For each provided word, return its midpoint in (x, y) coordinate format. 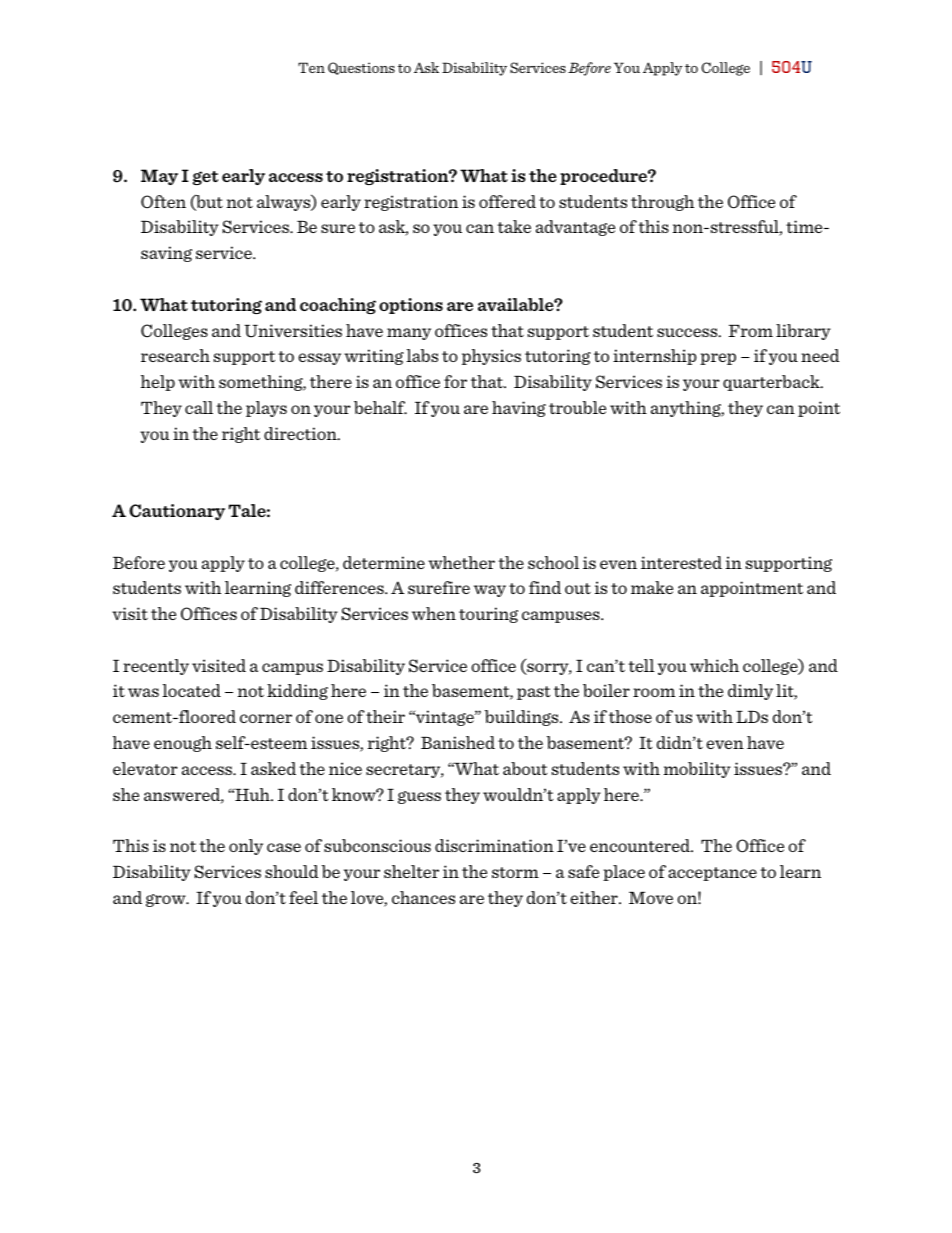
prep (718, 359)
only (246, 847)
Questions (361, 68)
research (175, 355)
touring (488, 615)
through (662, 203)
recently (156, 667)
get (205, 178)
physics (491, 357)
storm (515, 872)
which (714, 665)
